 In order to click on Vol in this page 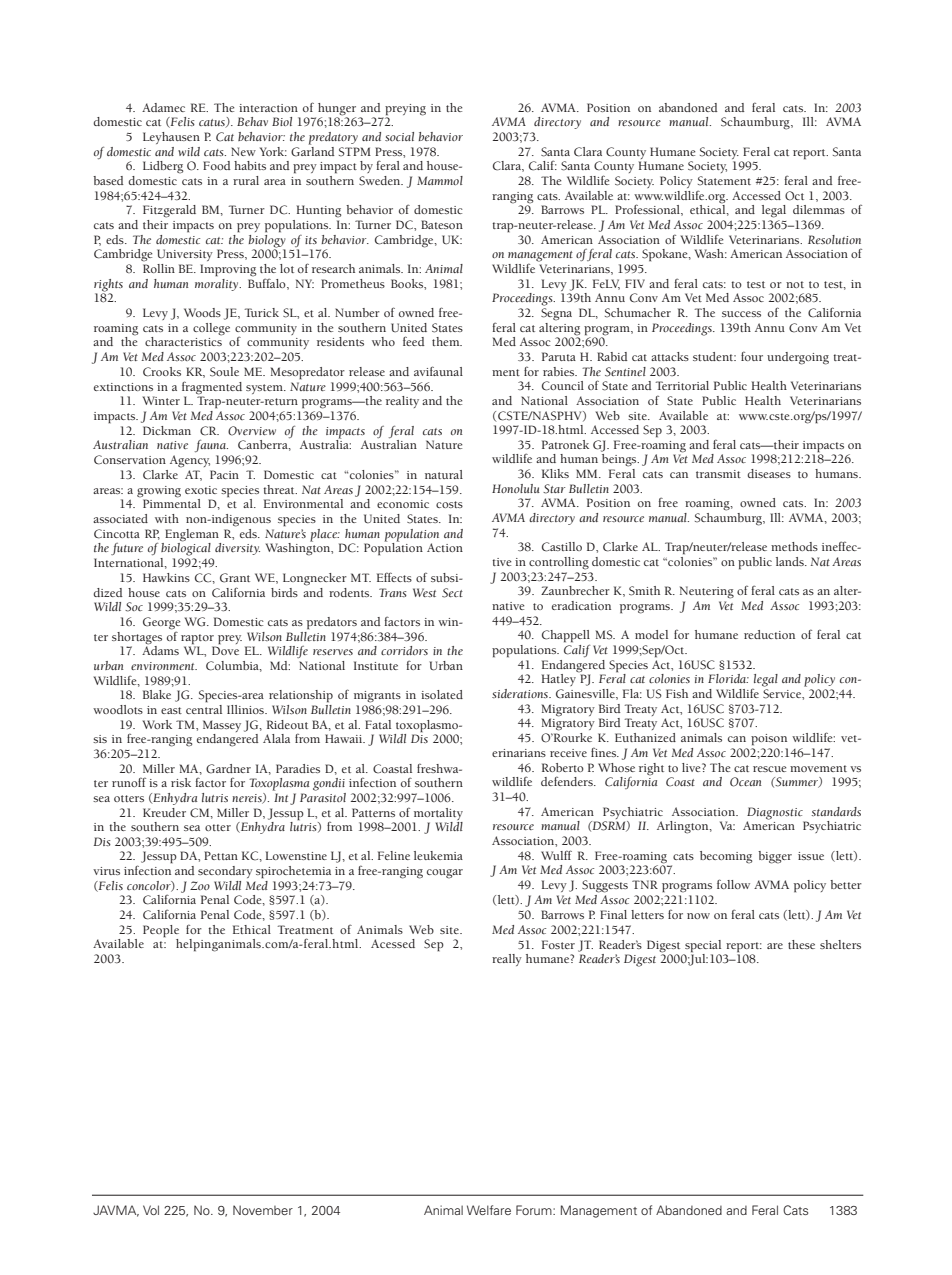, I will do `click(151, 1210)`.
